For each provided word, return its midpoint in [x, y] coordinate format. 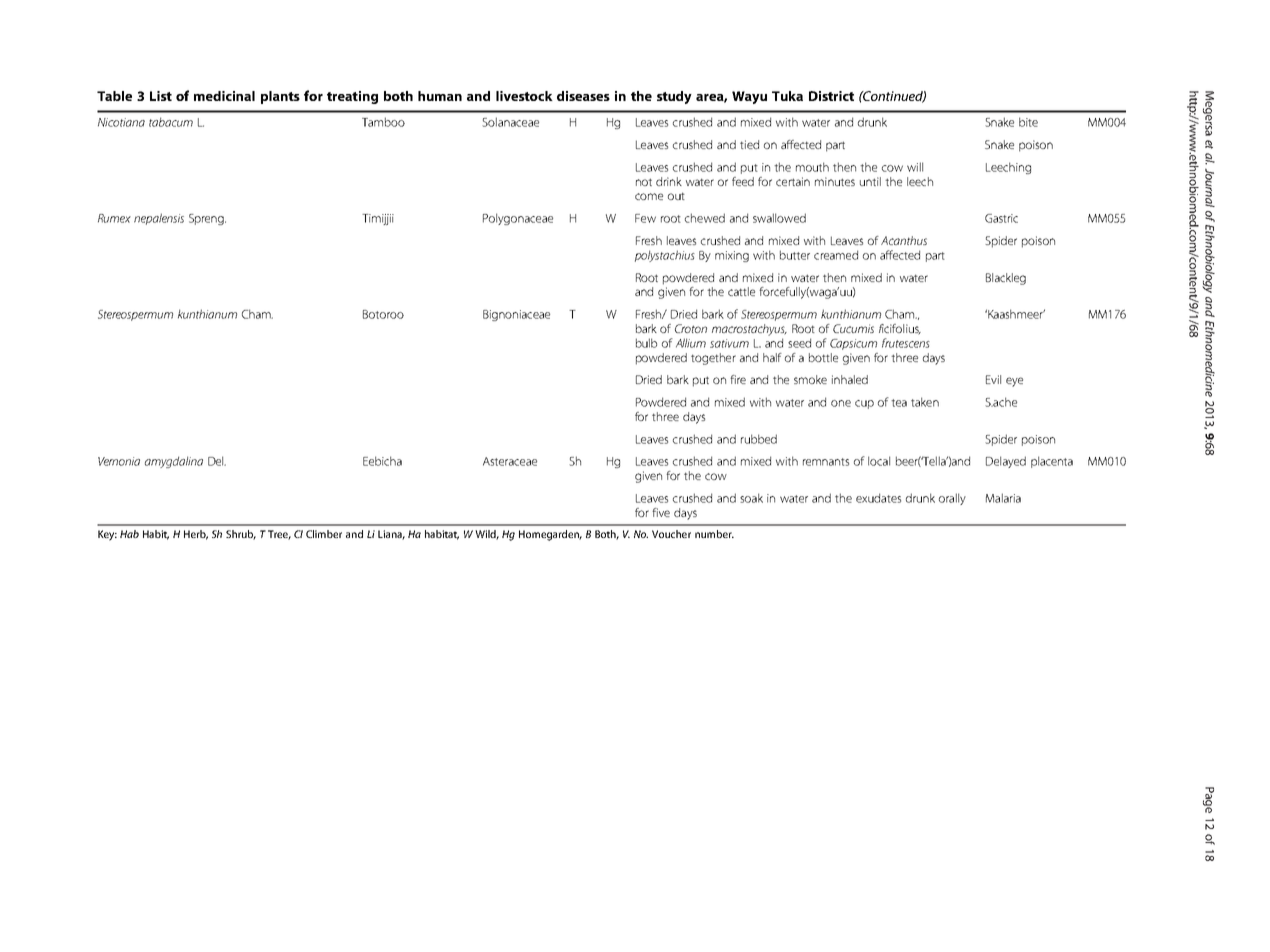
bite [1028, 122]
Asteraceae [510, 461]
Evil [993, 379]
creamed [836, 255]
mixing [732, 256]
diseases [583, 96]
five [661, 512]
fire [738, 379]
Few [645, 218]
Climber [324, 534]
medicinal [224, 96]
